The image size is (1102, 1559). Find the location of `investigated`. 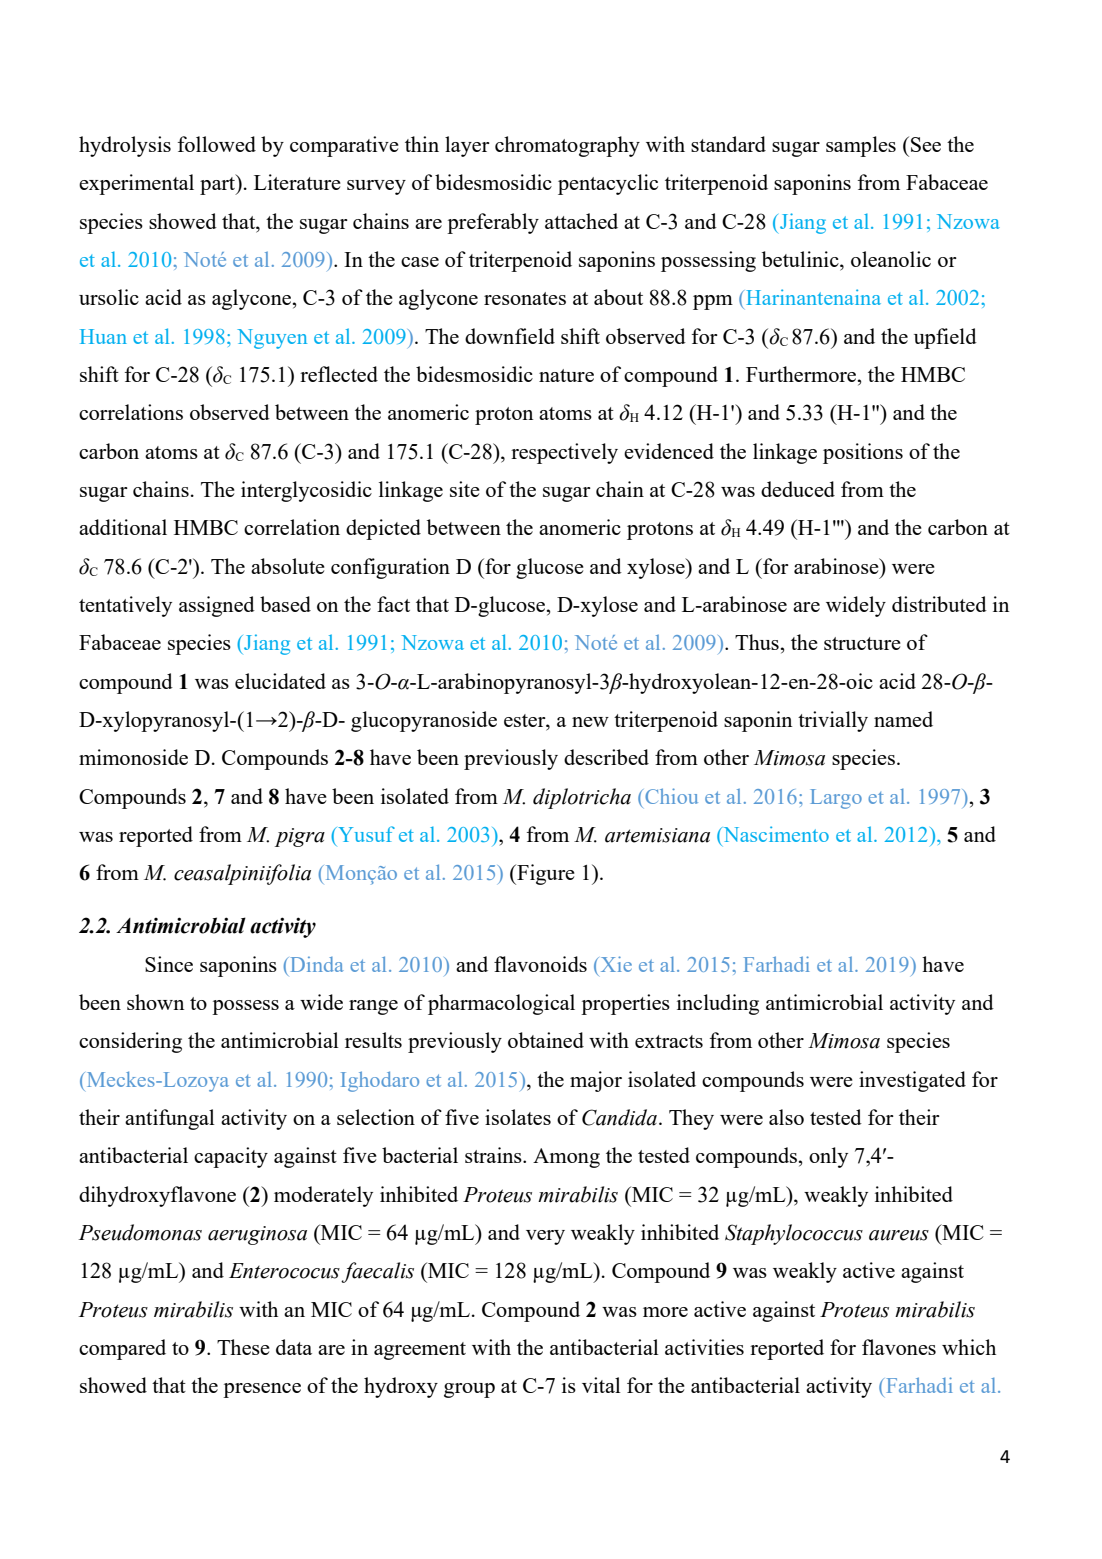

investigated is located at coordinates (912, 1081).
